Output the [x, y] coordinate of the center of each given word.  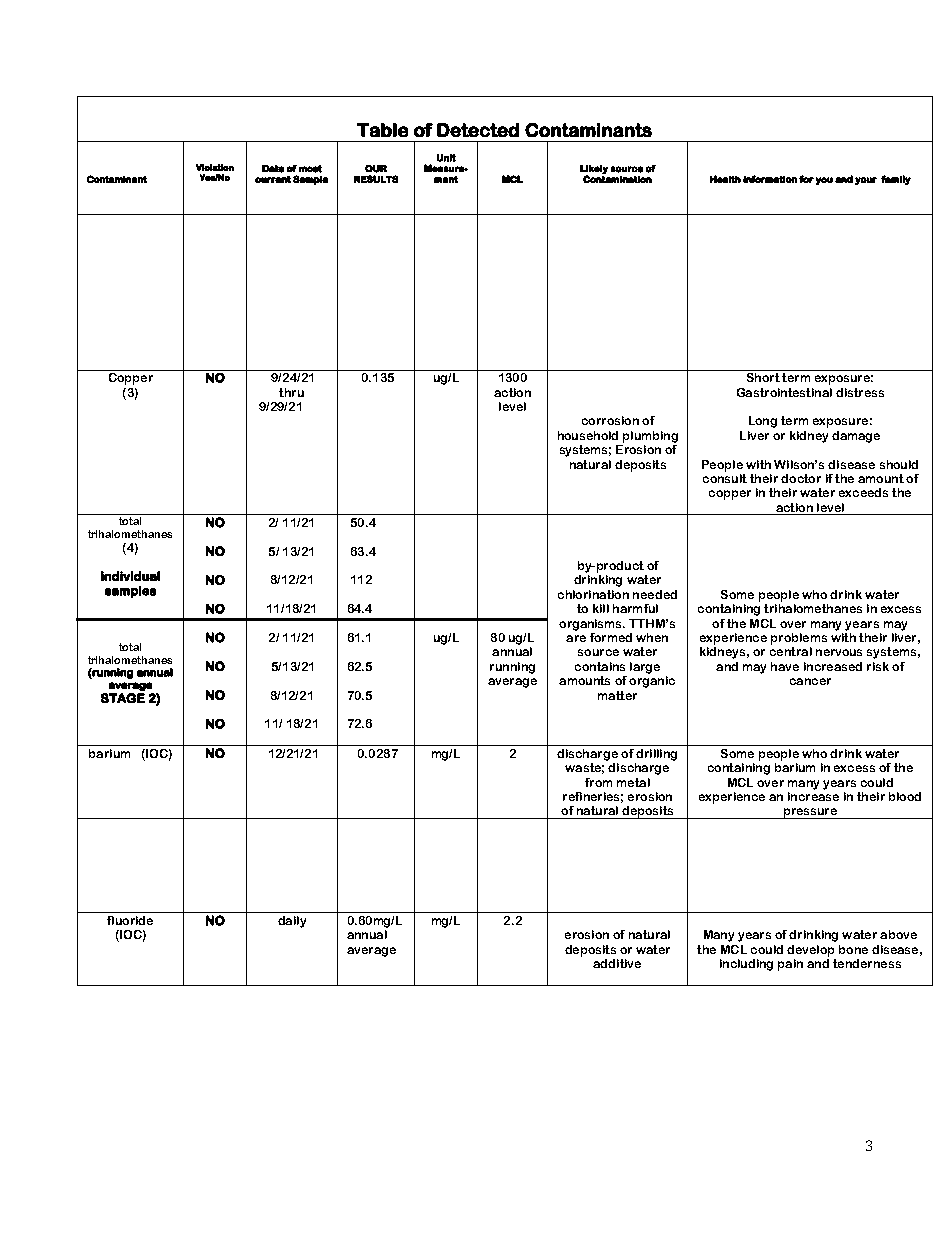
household [588, 435]
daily [292, 922]
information [770, 179]
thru [291, 392]
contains [600, 666]
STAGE [123, 698]
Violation [215, 167]
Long [763, 422]
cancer [810, 681]
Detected [478, 130]
